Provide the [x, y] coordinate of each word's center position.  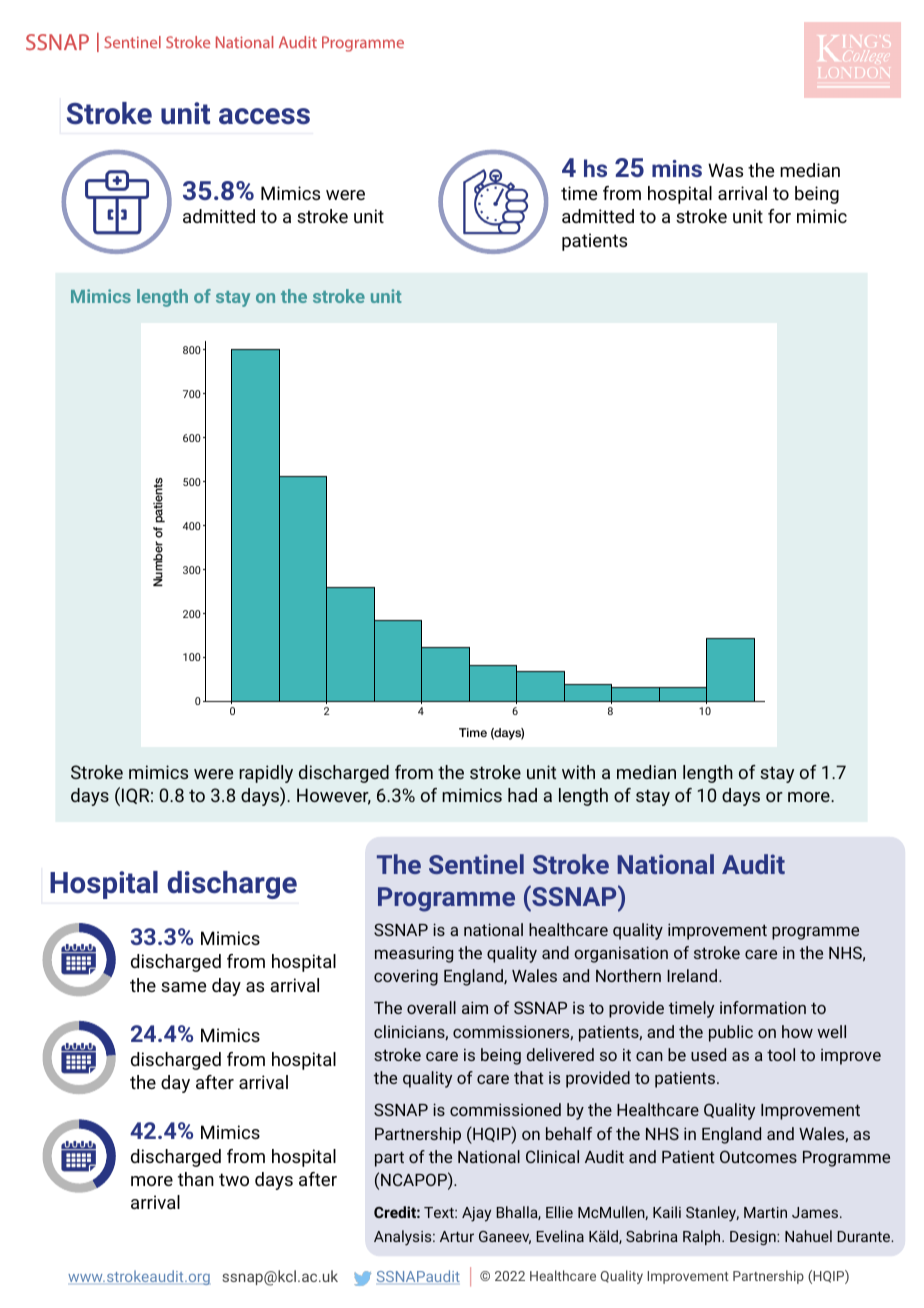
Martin [765, 1212]
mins [677, 168]
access [264, 116]
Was [725, 170]
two [234, 1179]
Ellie [559, 1212]
